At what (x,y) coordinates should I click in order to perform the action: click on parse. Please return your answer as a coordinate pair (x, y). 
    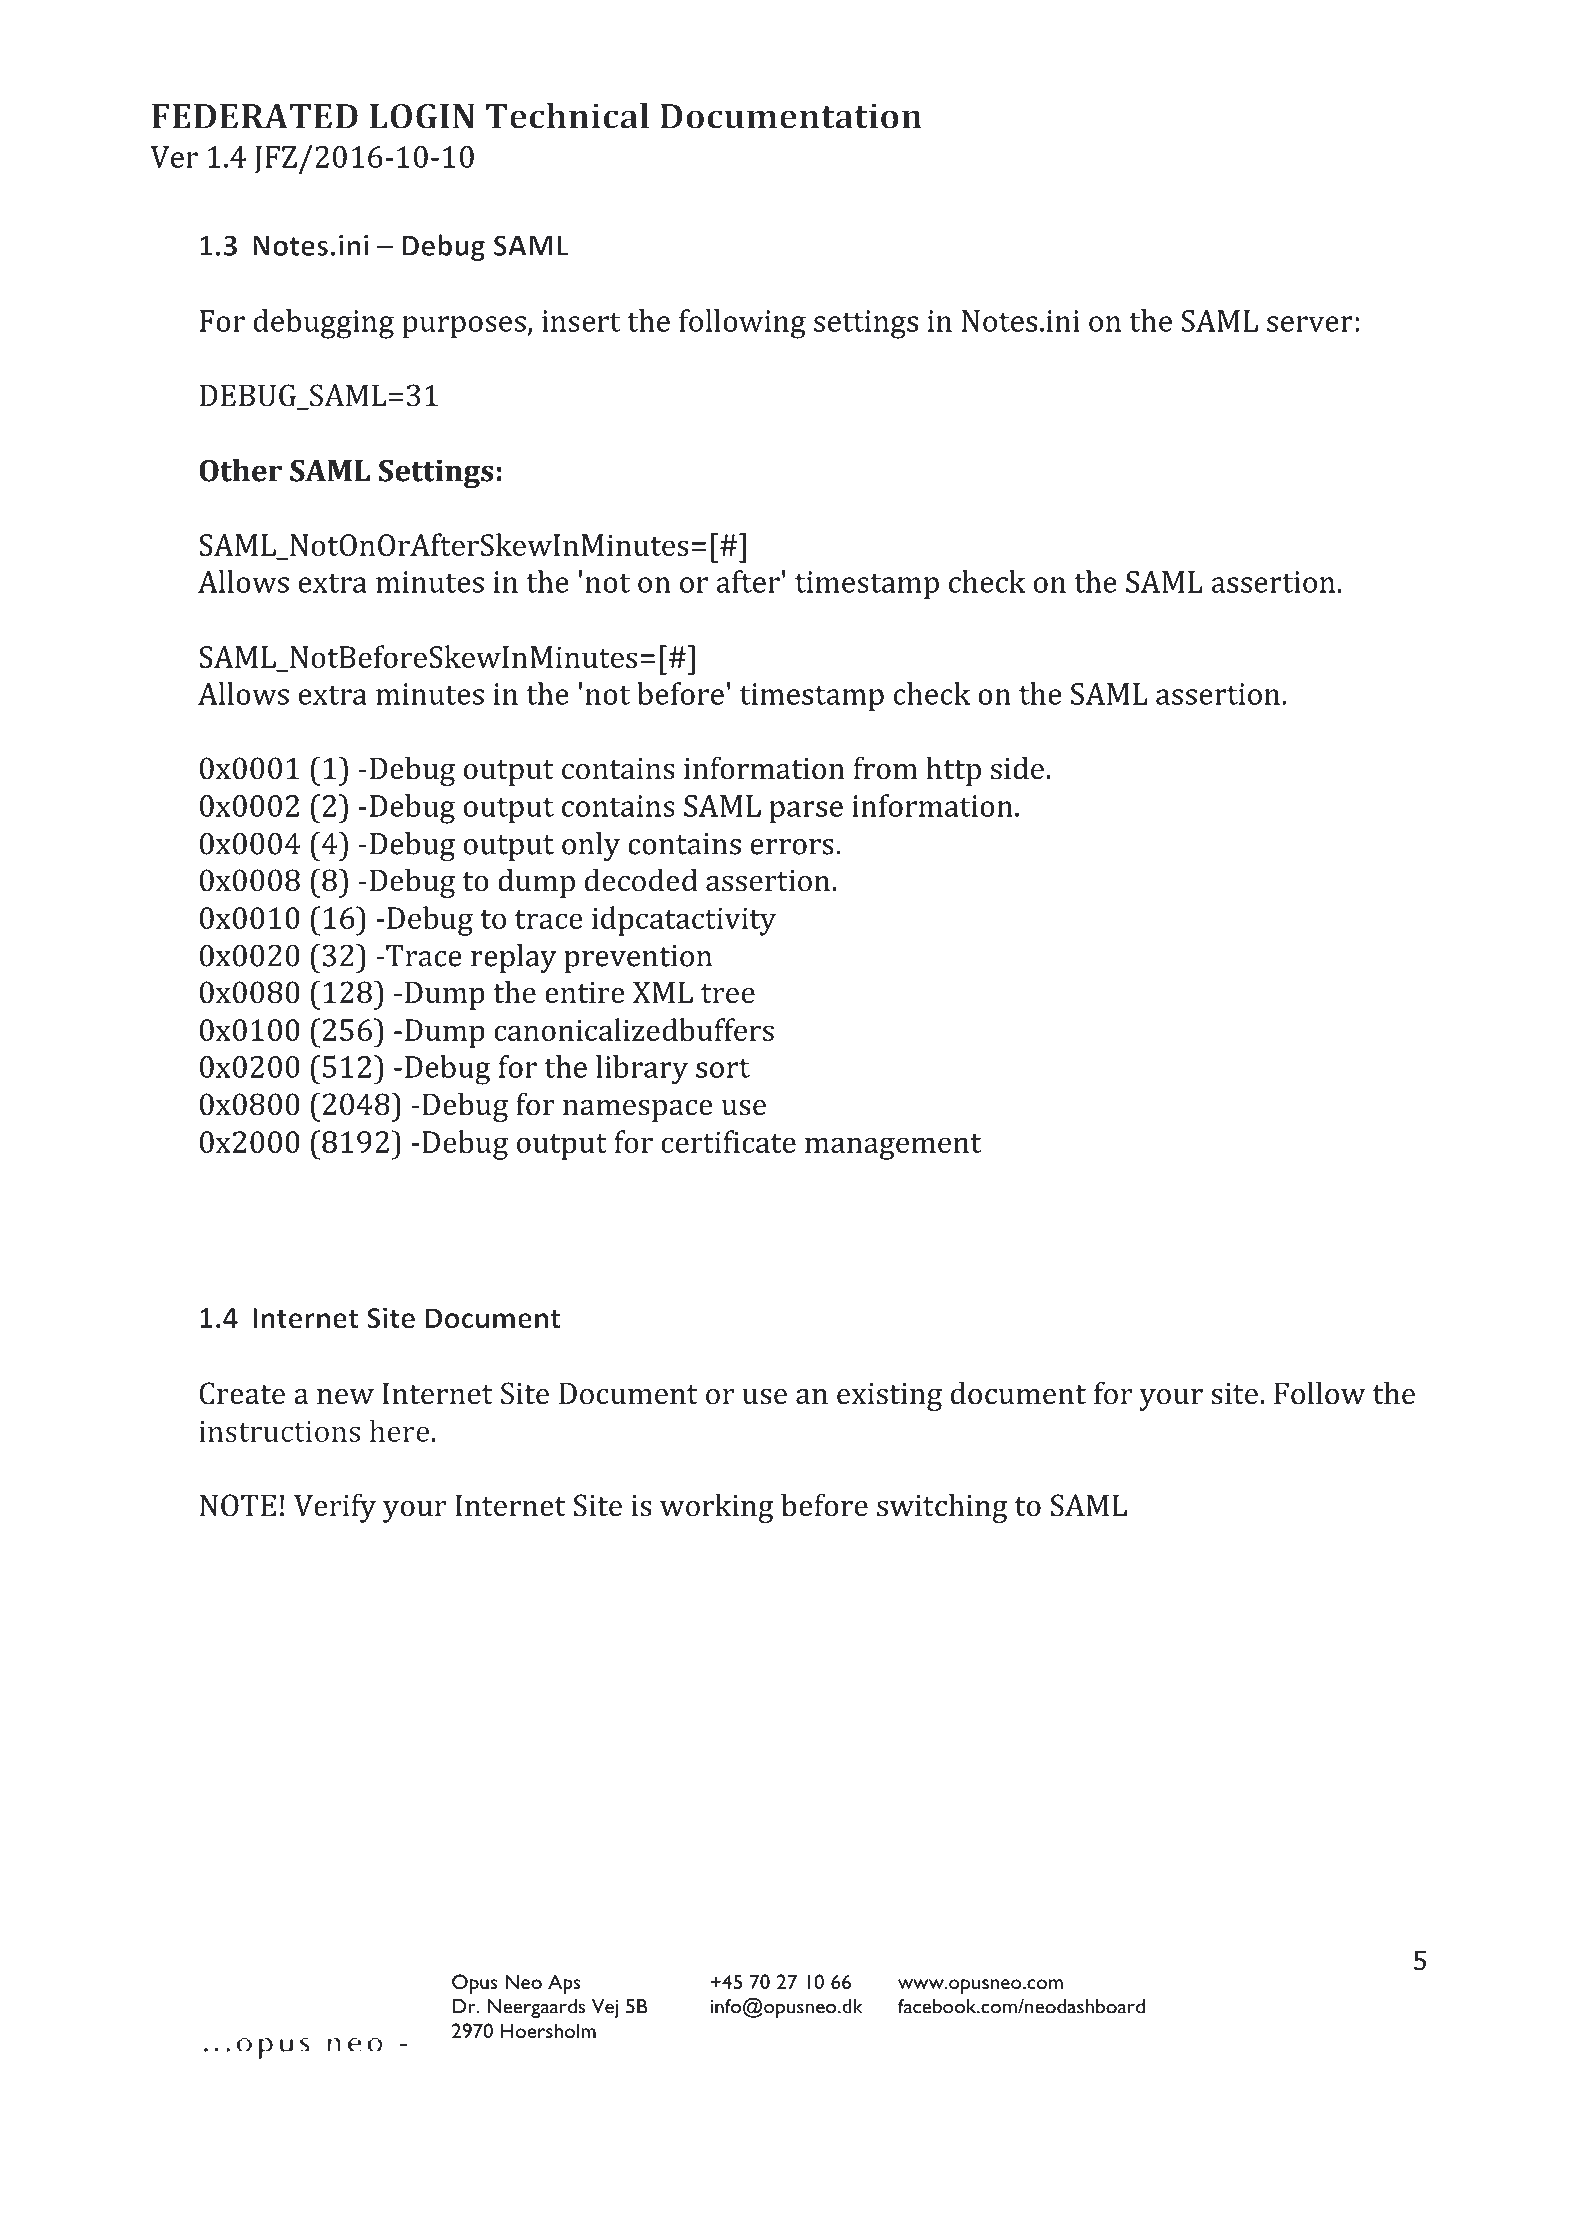
    Looking at the image, I should click on (806, 812).
